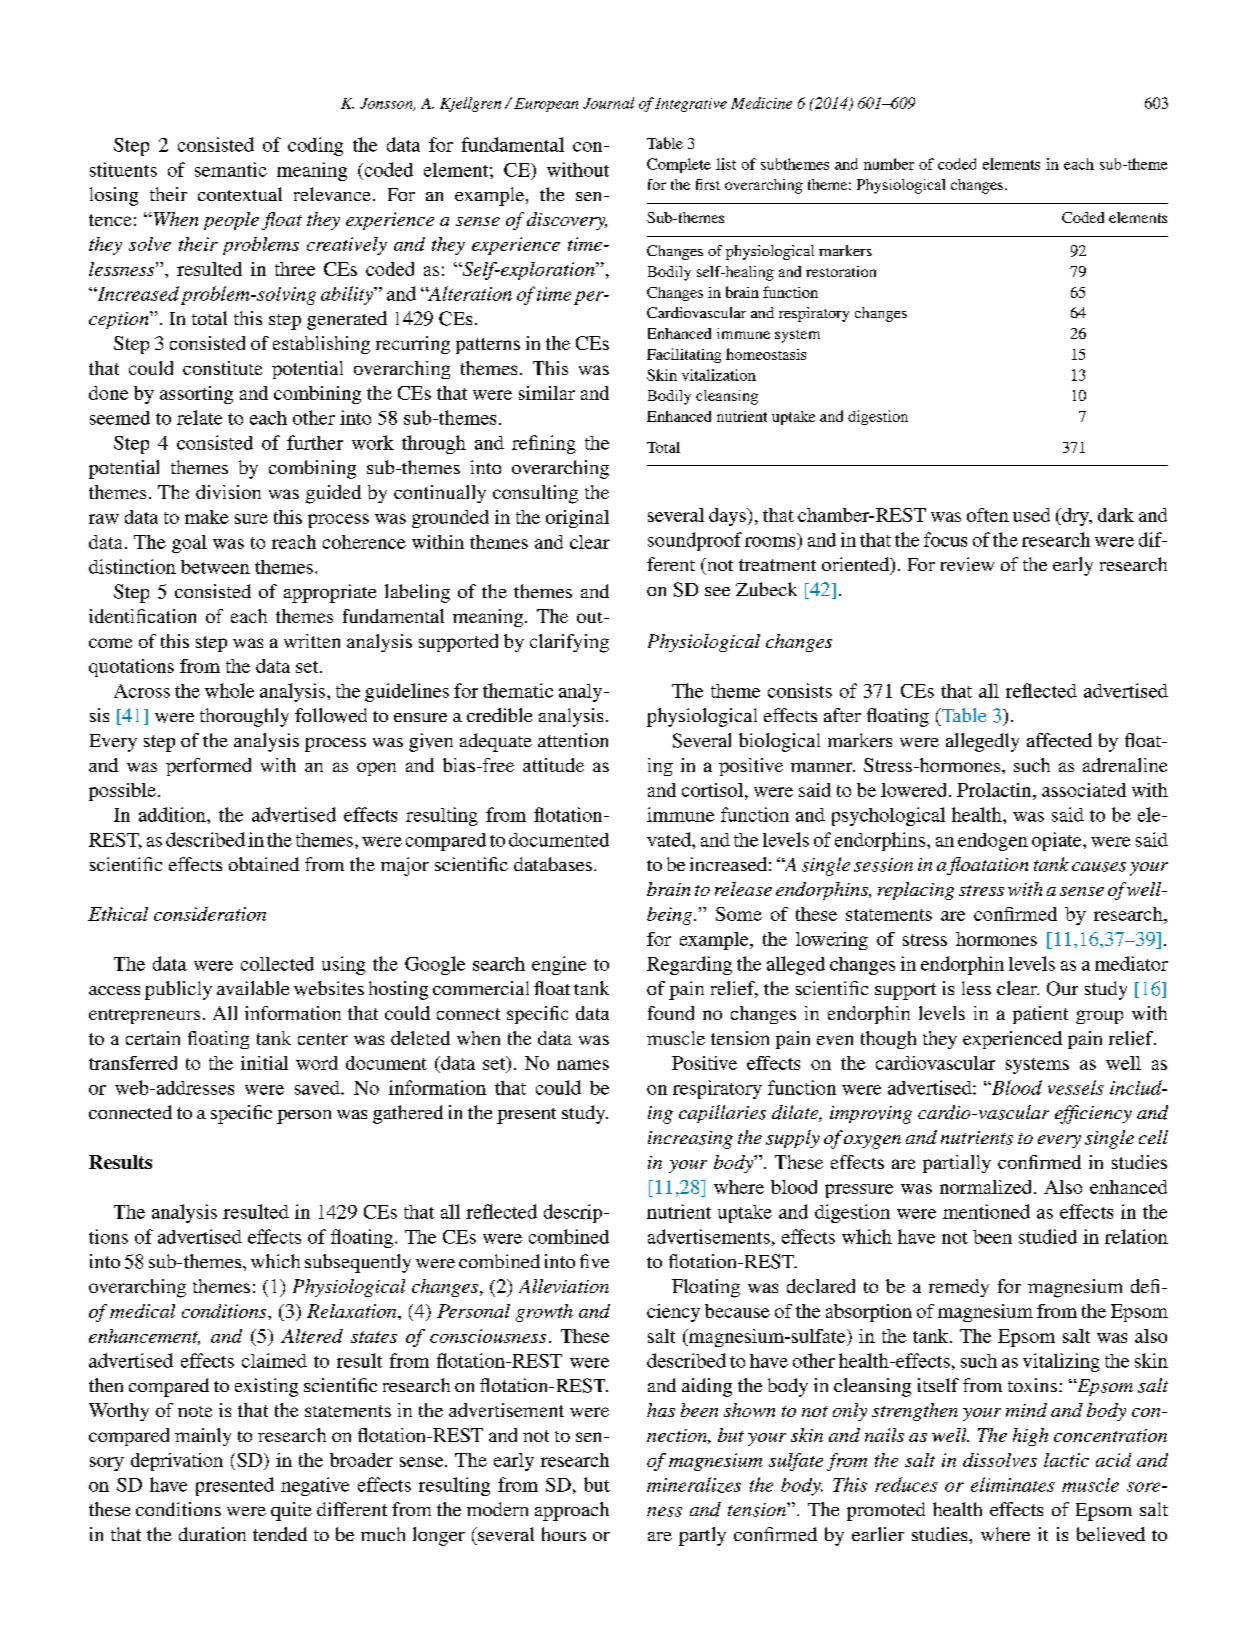 Image resolution: width=1235 pixels, height=1648 pixels. What do you see at coordinates (569, 643) in the document?
I see `clarifying` at bounding box center [569, 643].
